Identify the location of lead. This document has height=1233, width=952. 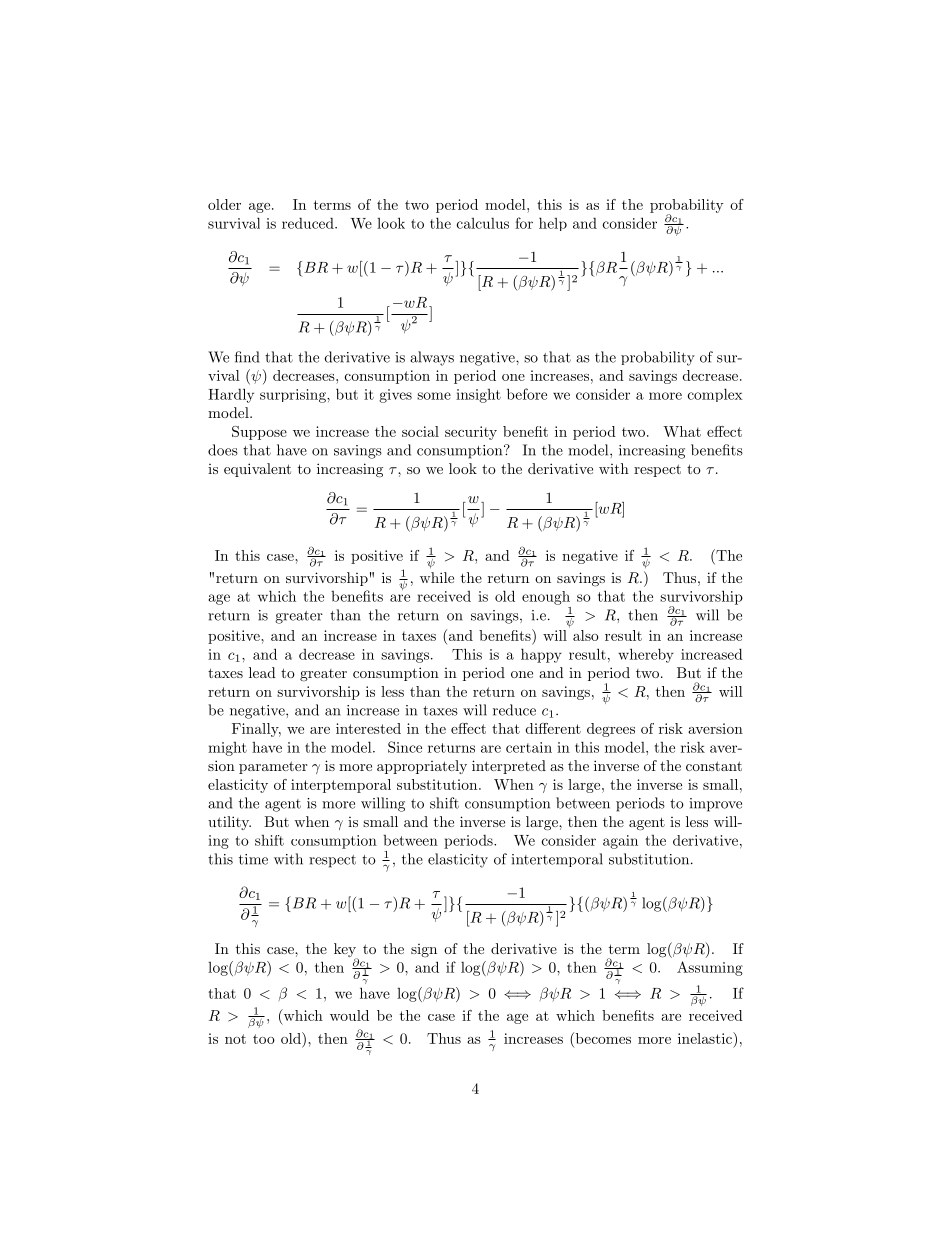
(262, 672).
